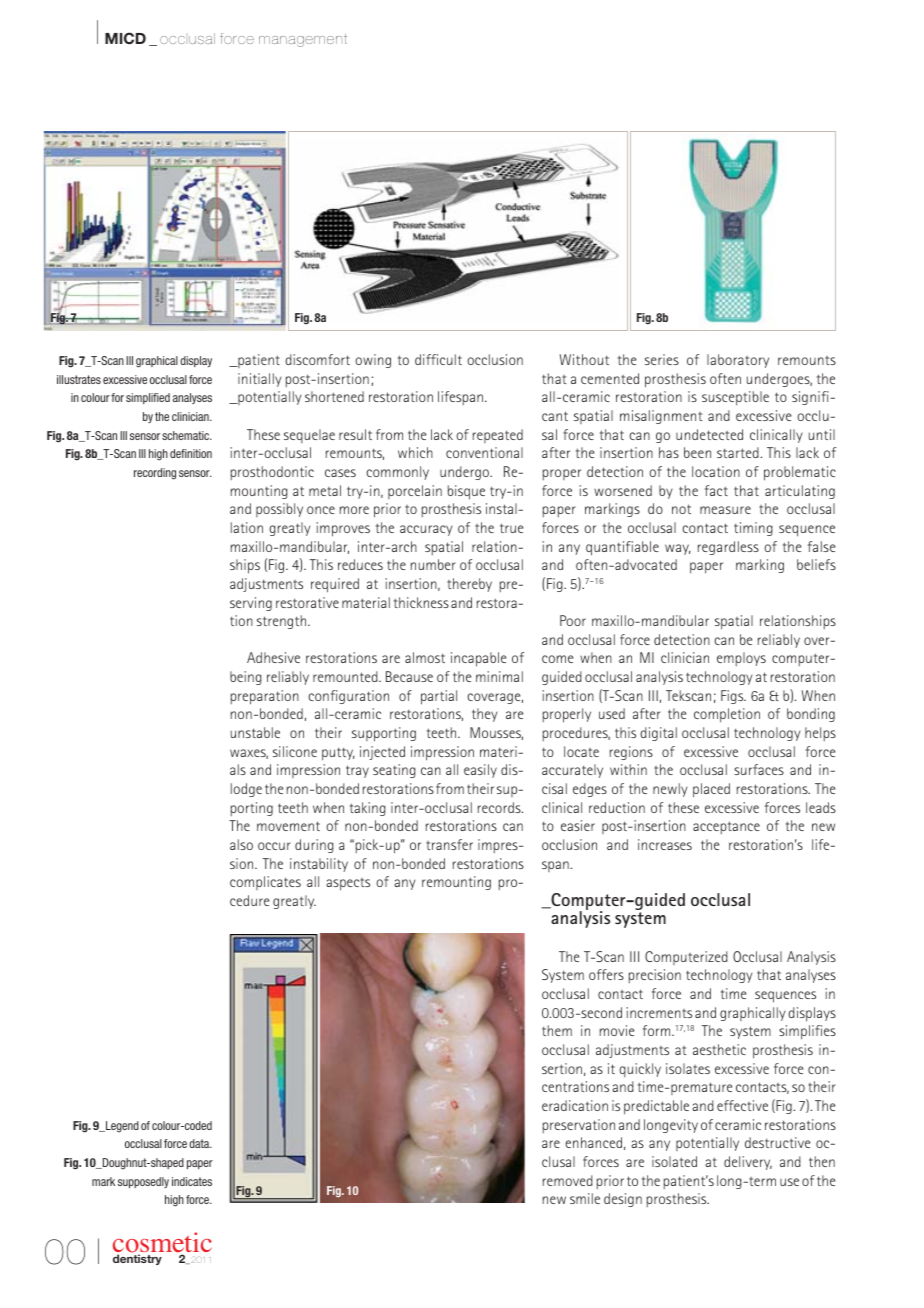  I want to click on susceptible, so click(735, 398).
